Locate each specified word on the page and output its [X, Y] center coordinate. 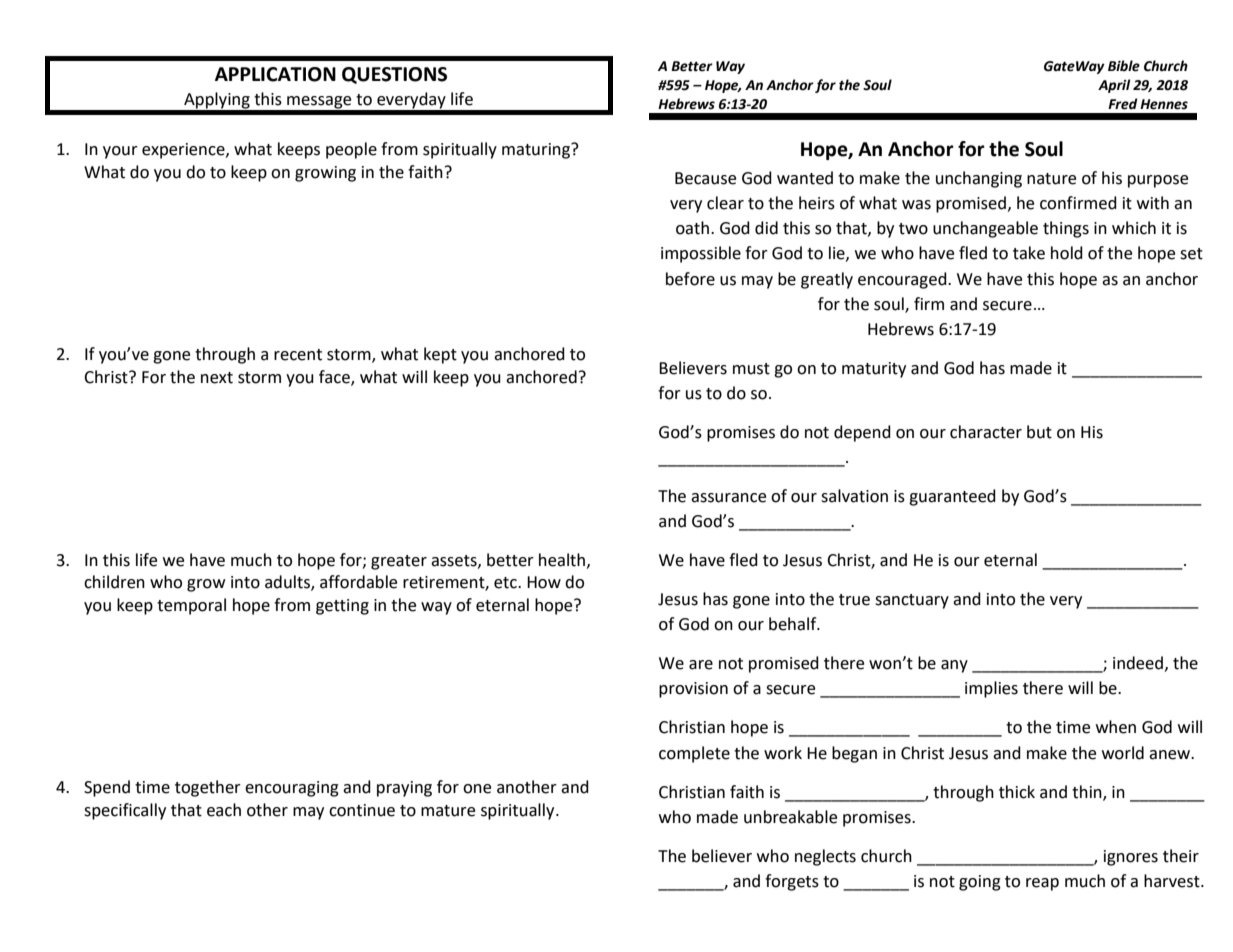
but [1039, 432]
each [224, 810]
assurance [728, 498]
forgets [792, 882]
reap [1042, 884]
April [1114, 86]
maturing [537, 151]
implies [991, 689]
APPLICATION [275, 74]
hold [1067, 253]
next [217, 378]
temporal [191, 606]
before [690, 279]
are [701, 665]
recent [298, 355]
